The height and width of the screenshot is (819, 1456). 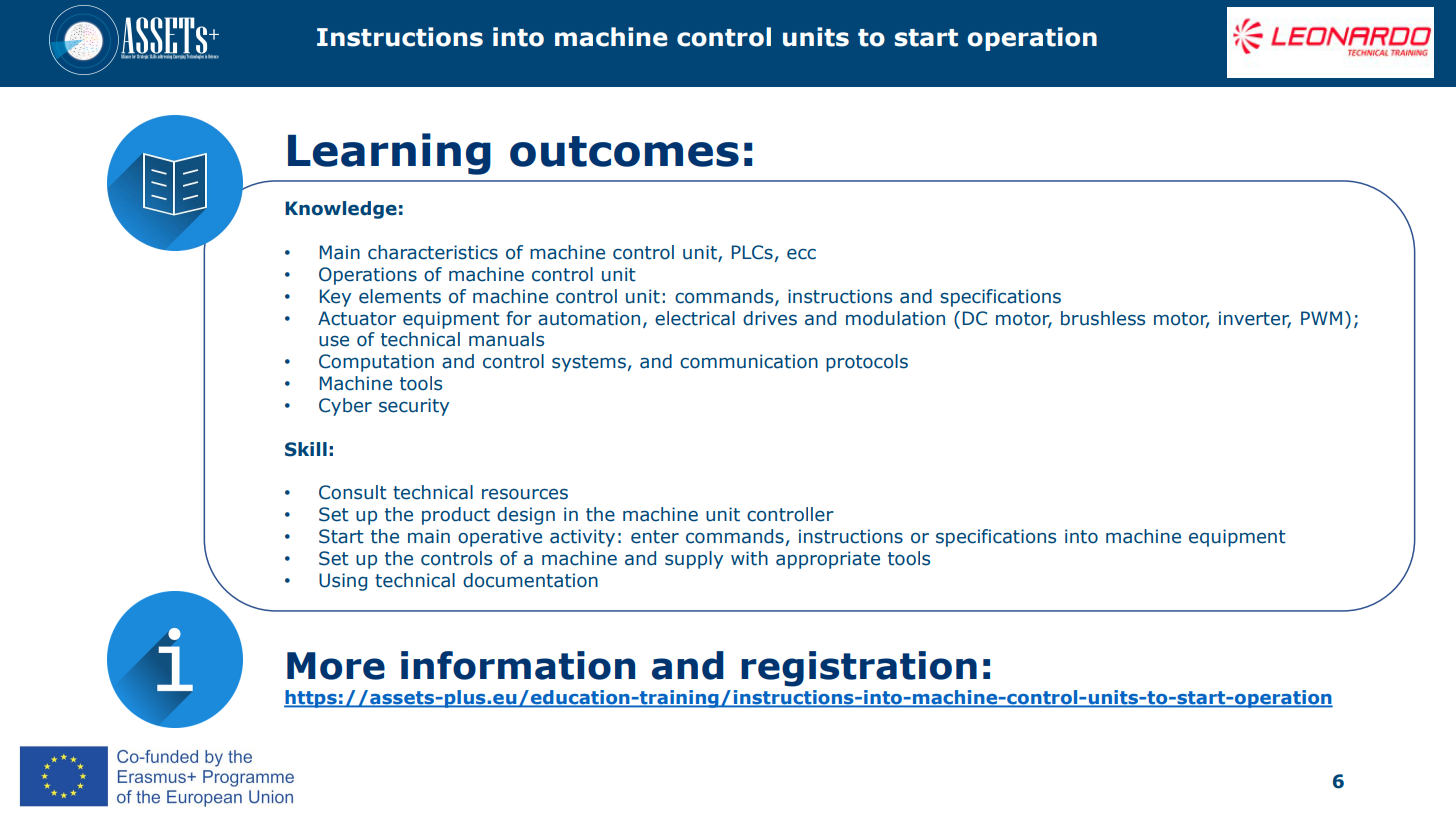 I want to click on Learning, so click(x=389, y=154).
